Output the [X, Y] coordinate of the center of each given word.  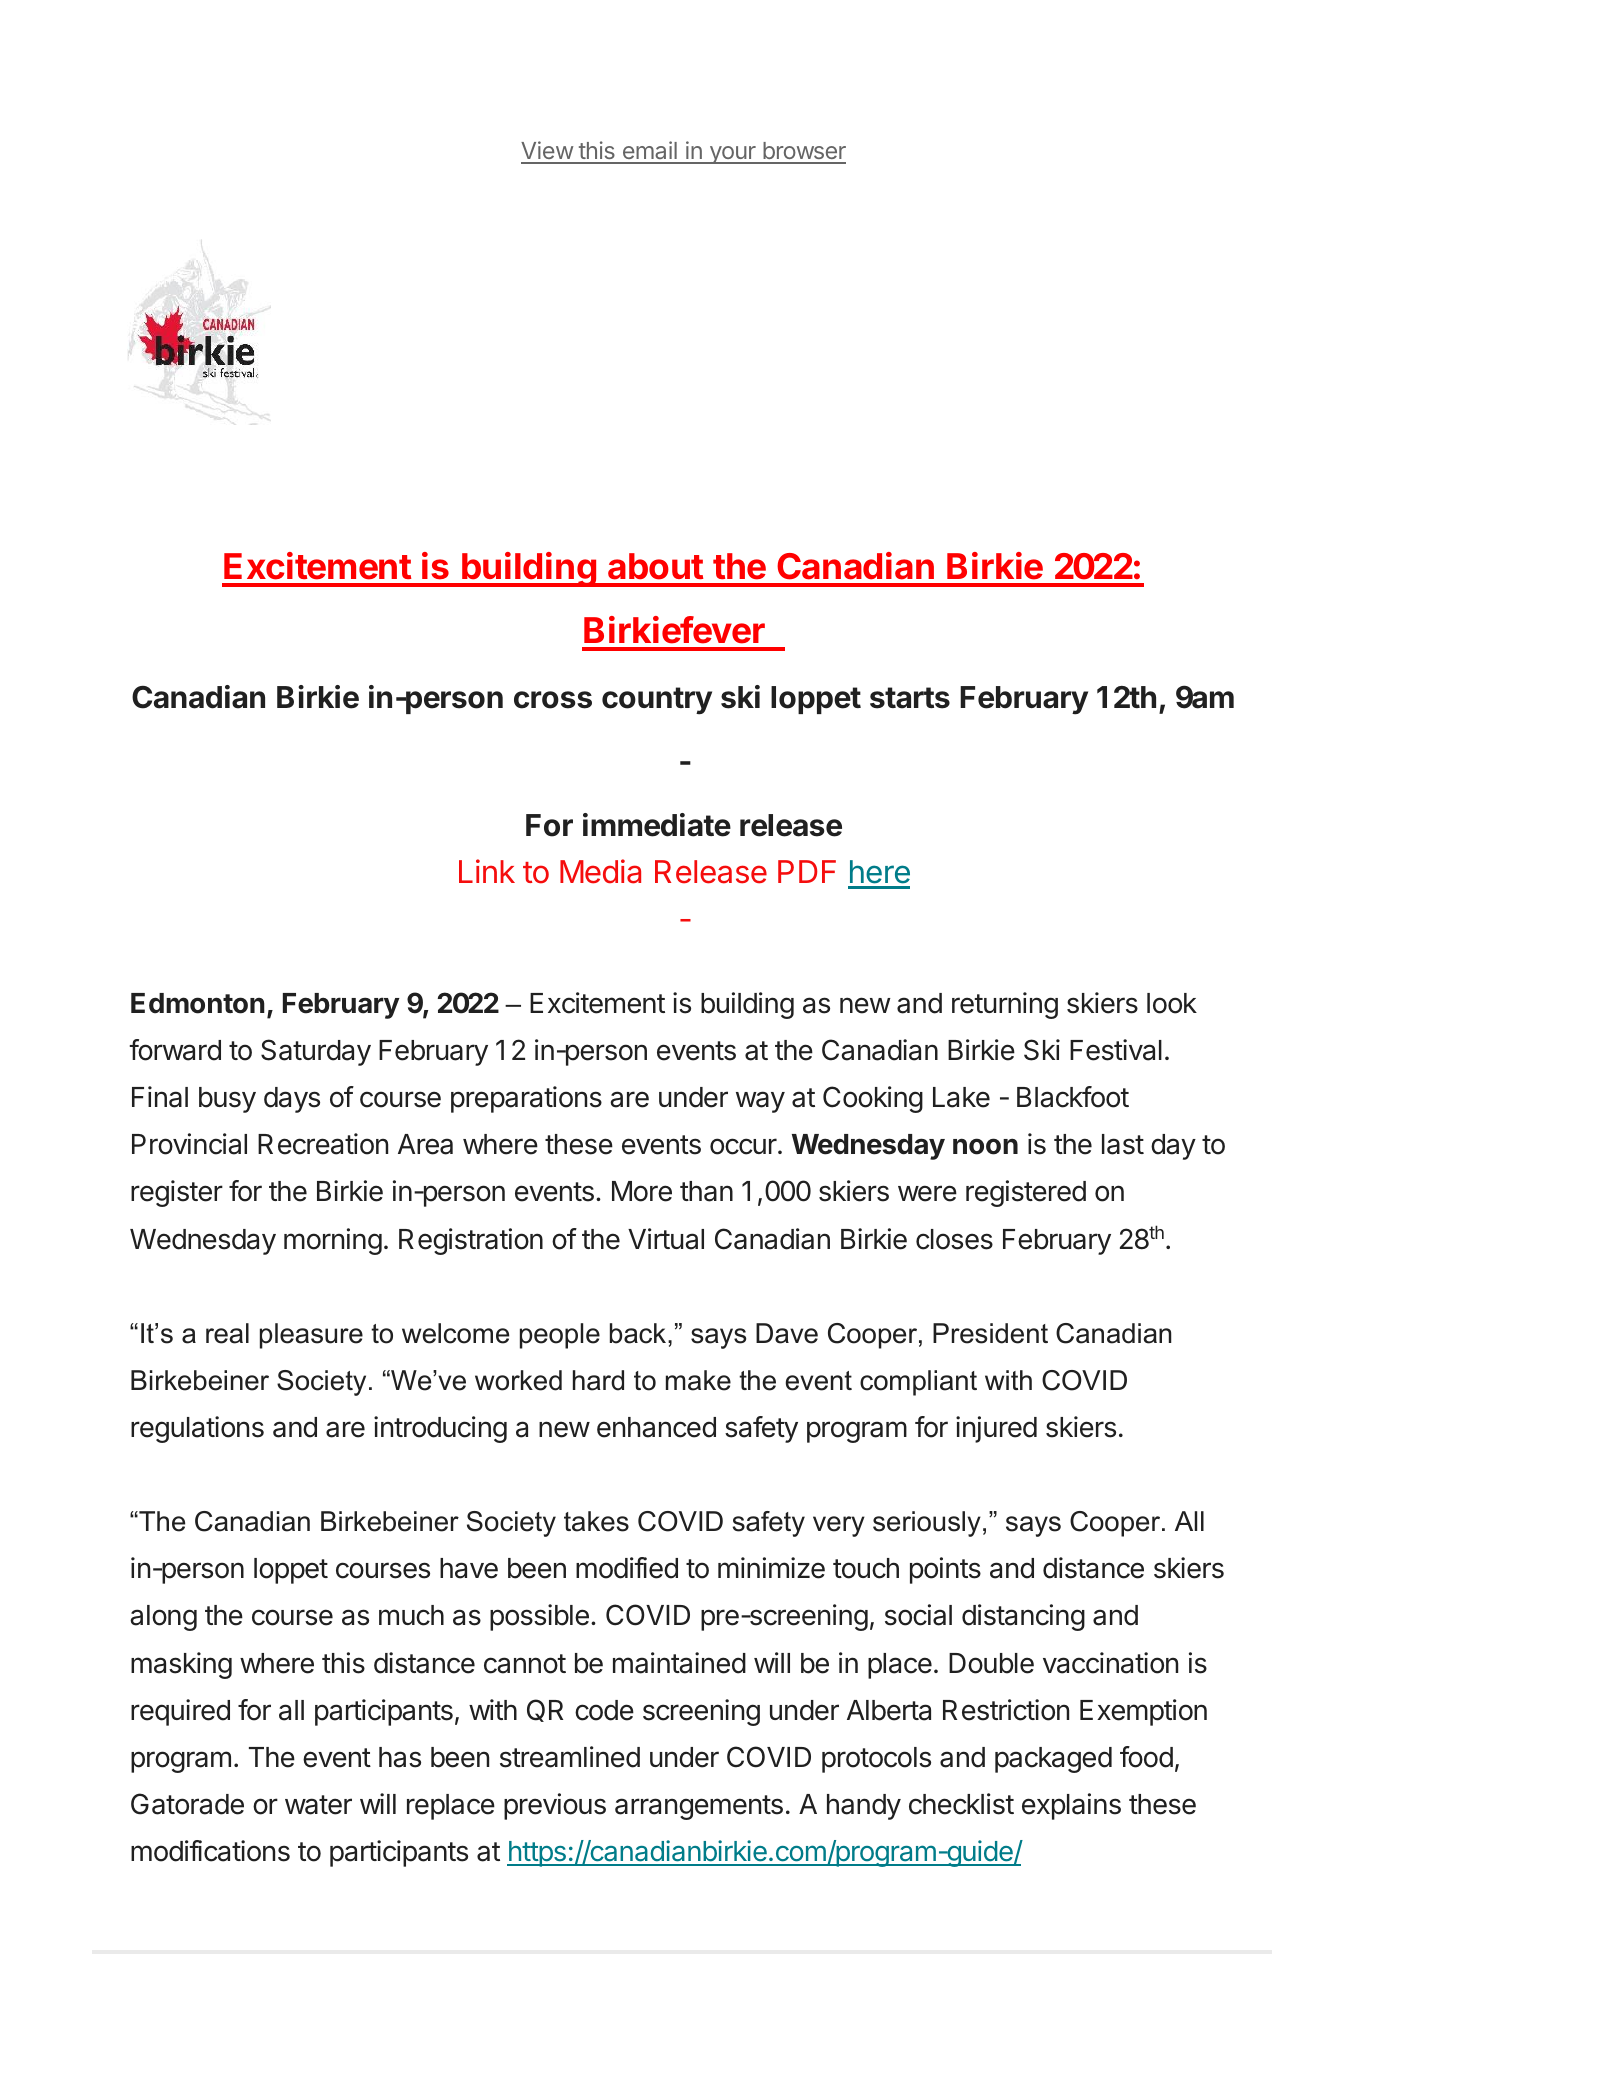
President [990, 1333]
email [649, 152]
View [547, 152]
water [318, 1805]
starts [910, 698]
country [657, 701]
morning [333, 1241]
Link [487, 871]
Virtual [666, 1239]
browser [803, 152]
